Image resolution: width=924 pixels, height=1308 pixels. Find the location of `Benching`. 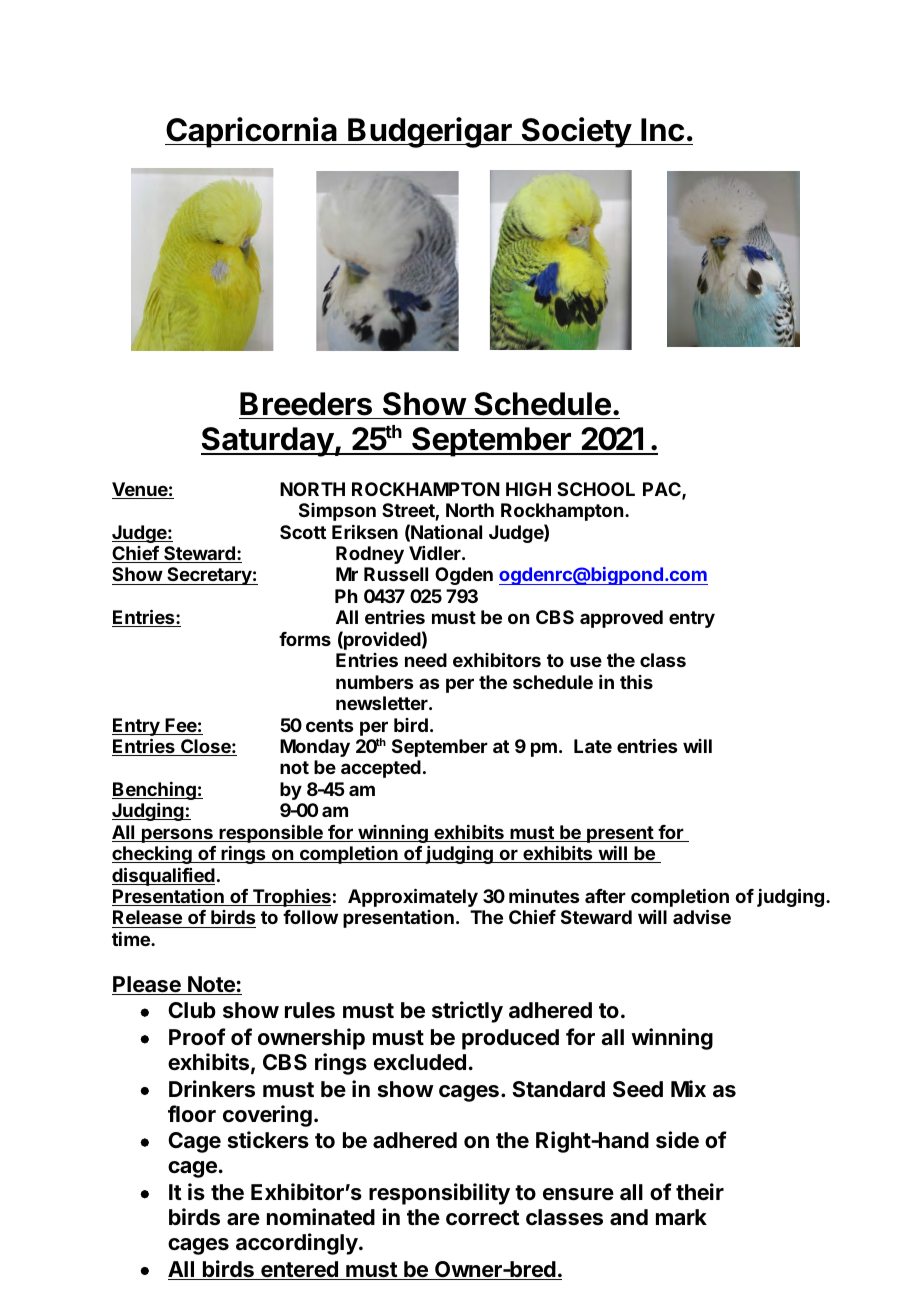

Benching is located at coordinates (155, 791).
